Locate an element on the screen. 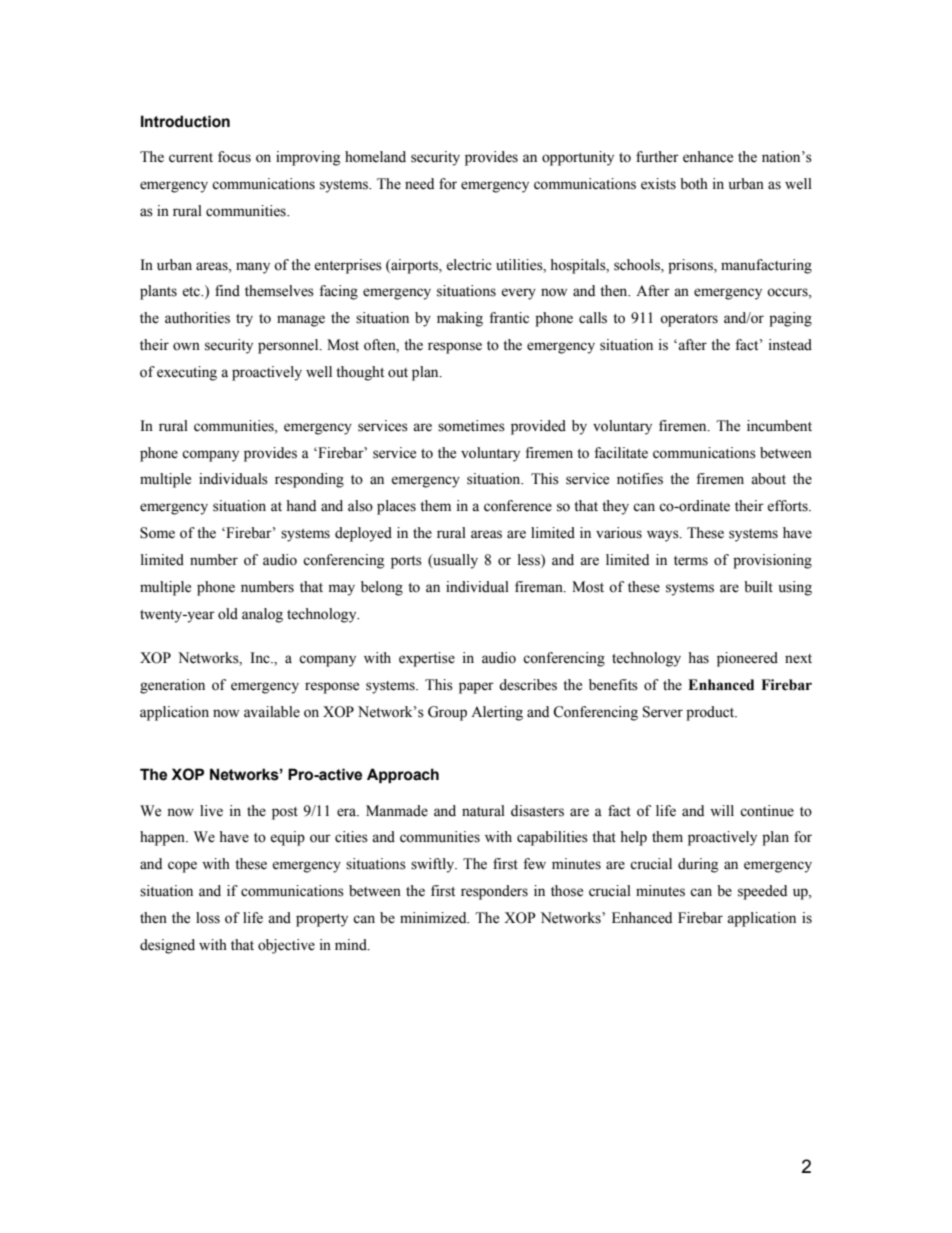 This screenshot has height=1233, width=952. paper is located at coordinates (476, 688).
